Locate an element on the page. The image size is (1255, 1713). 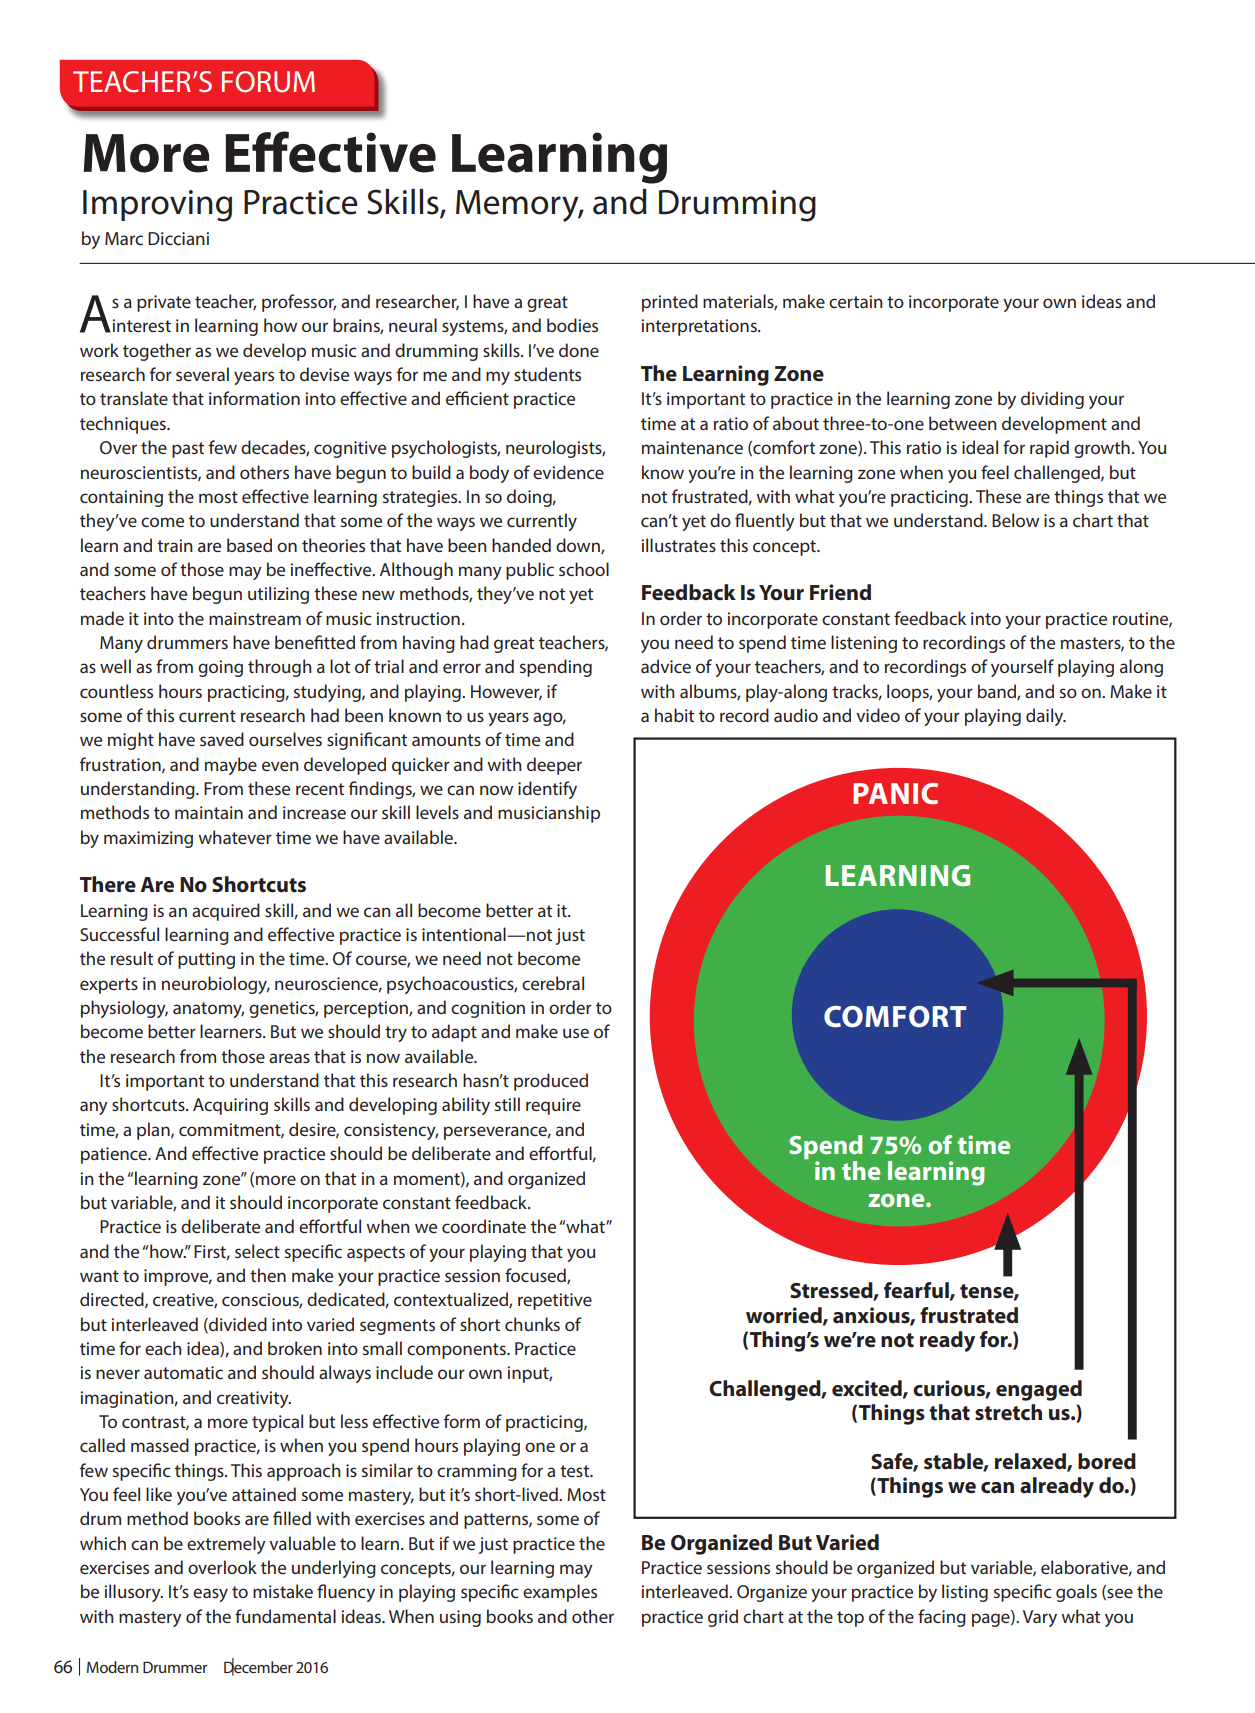
listing is located at coordinates (965, 1593).
